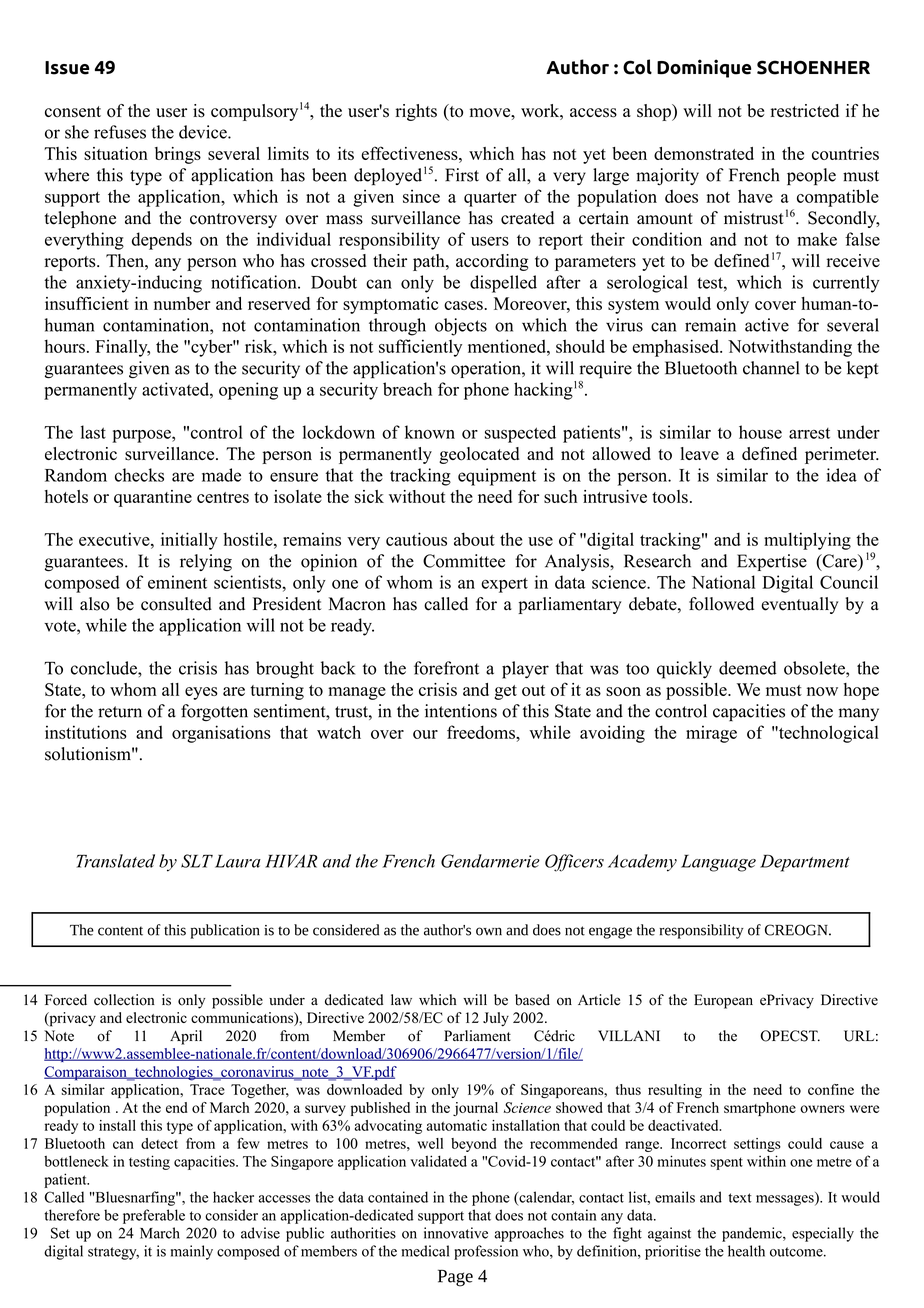 This page has height=1308, width=924. I want to click on rights, so click(416, 112).
